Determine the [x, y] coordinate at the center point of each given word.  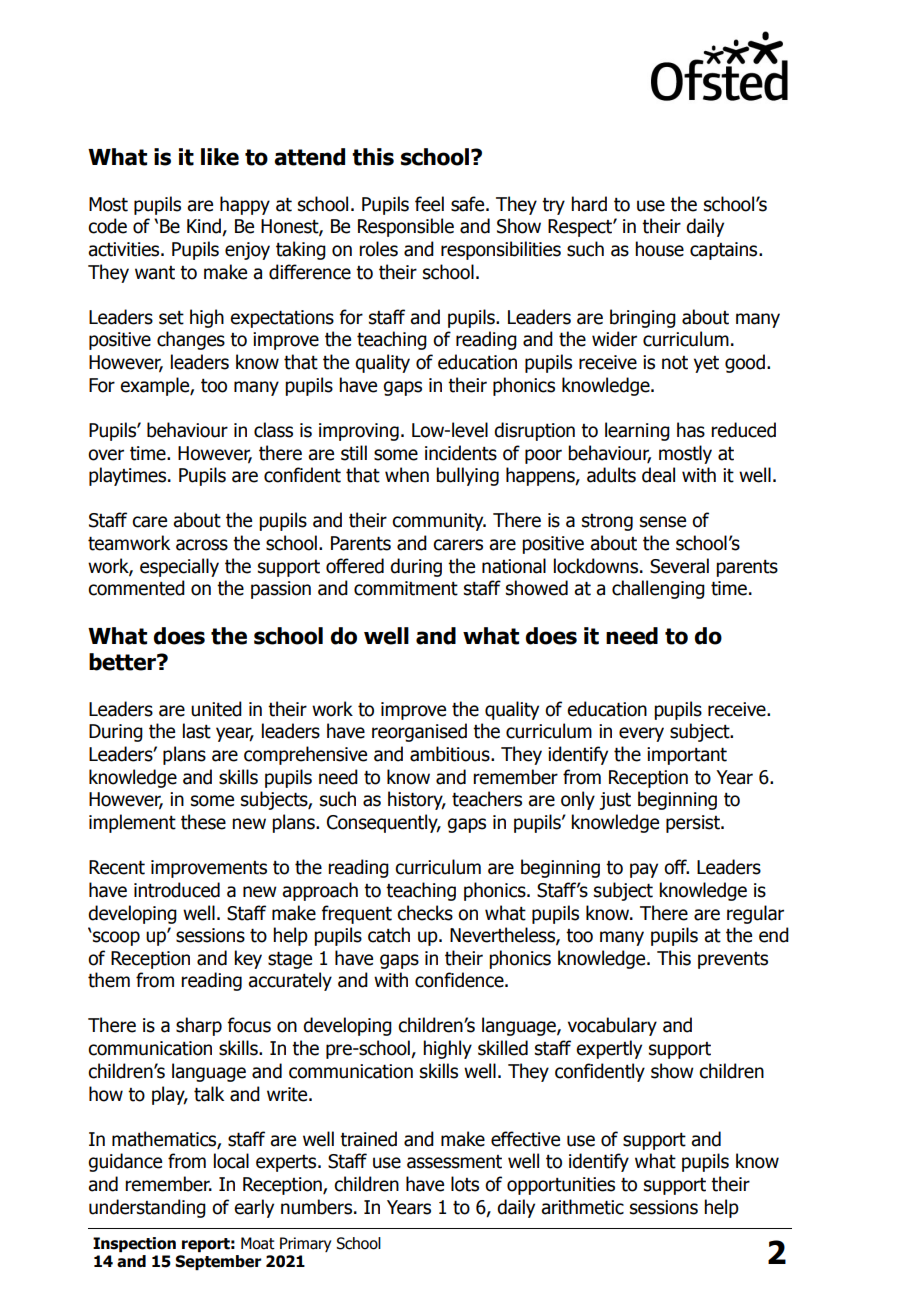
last [197, 731]
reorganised [419, 732]
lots [465, 1184]
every [641, 734]
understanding [147, 1208]
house [659, 249]
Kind [205, 227]
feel [429, 204]
